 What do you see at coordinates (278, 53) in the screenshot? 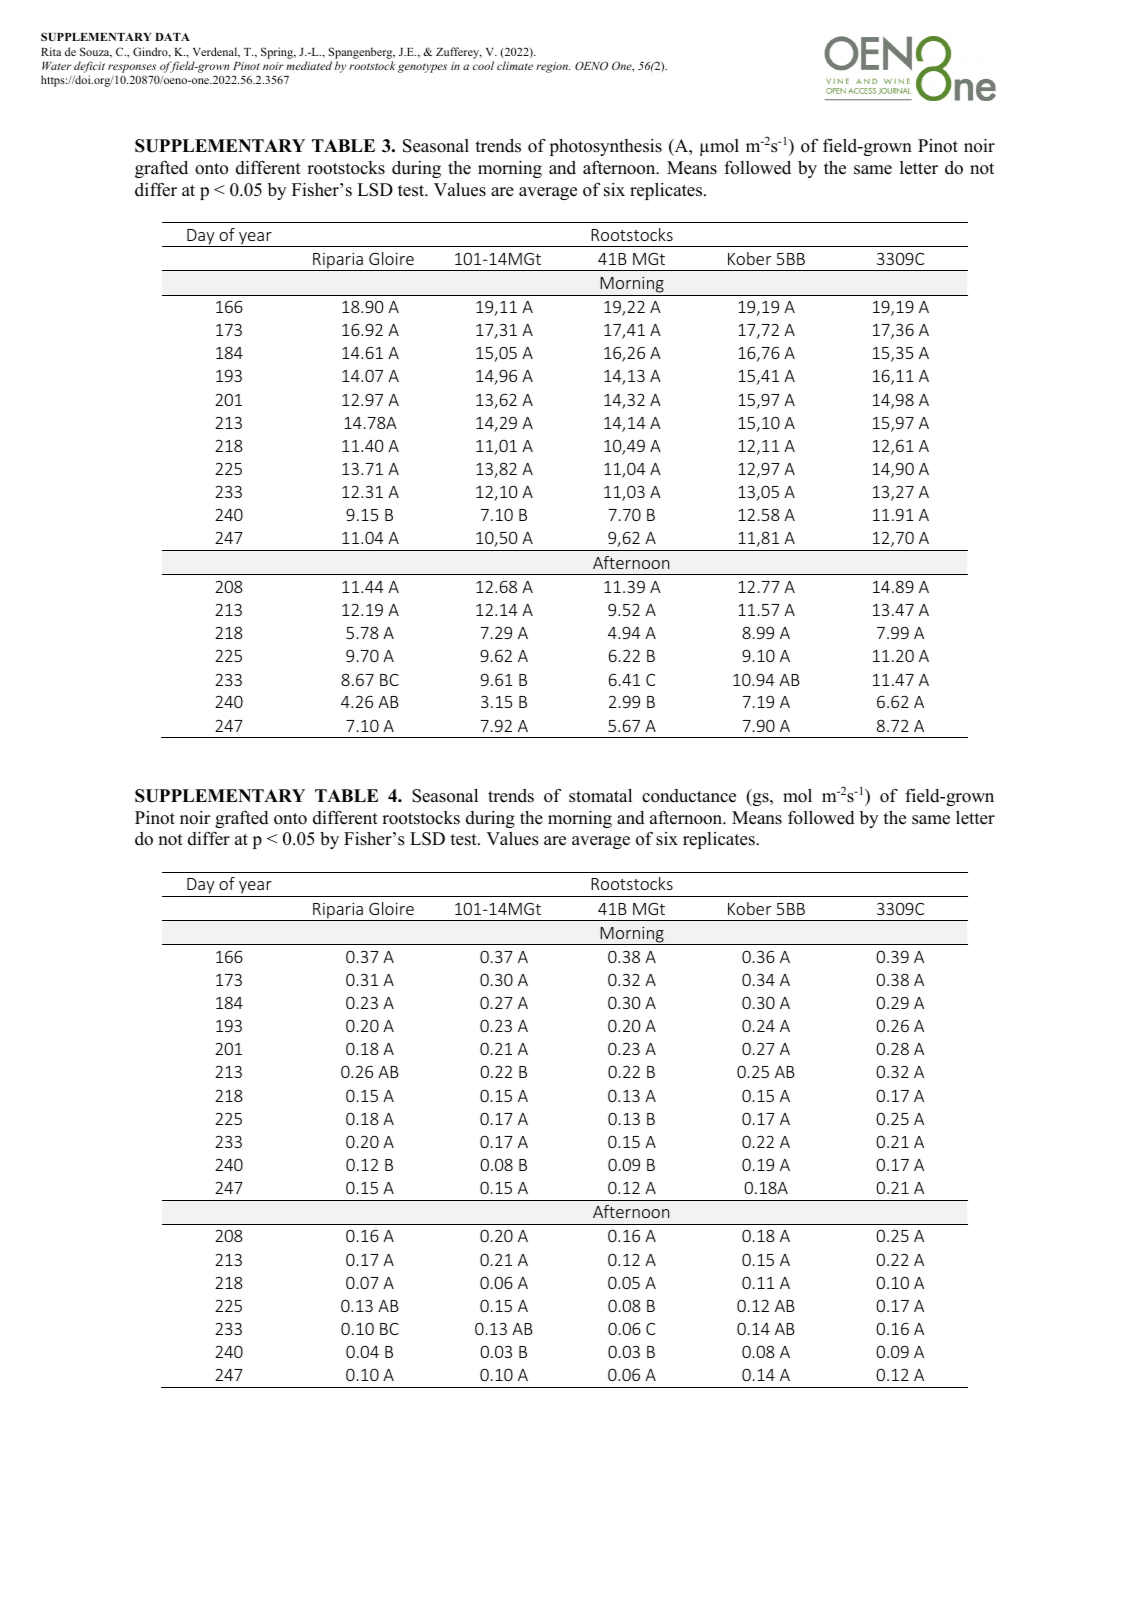
I see `Spring` at bounding box center [278, 53].
